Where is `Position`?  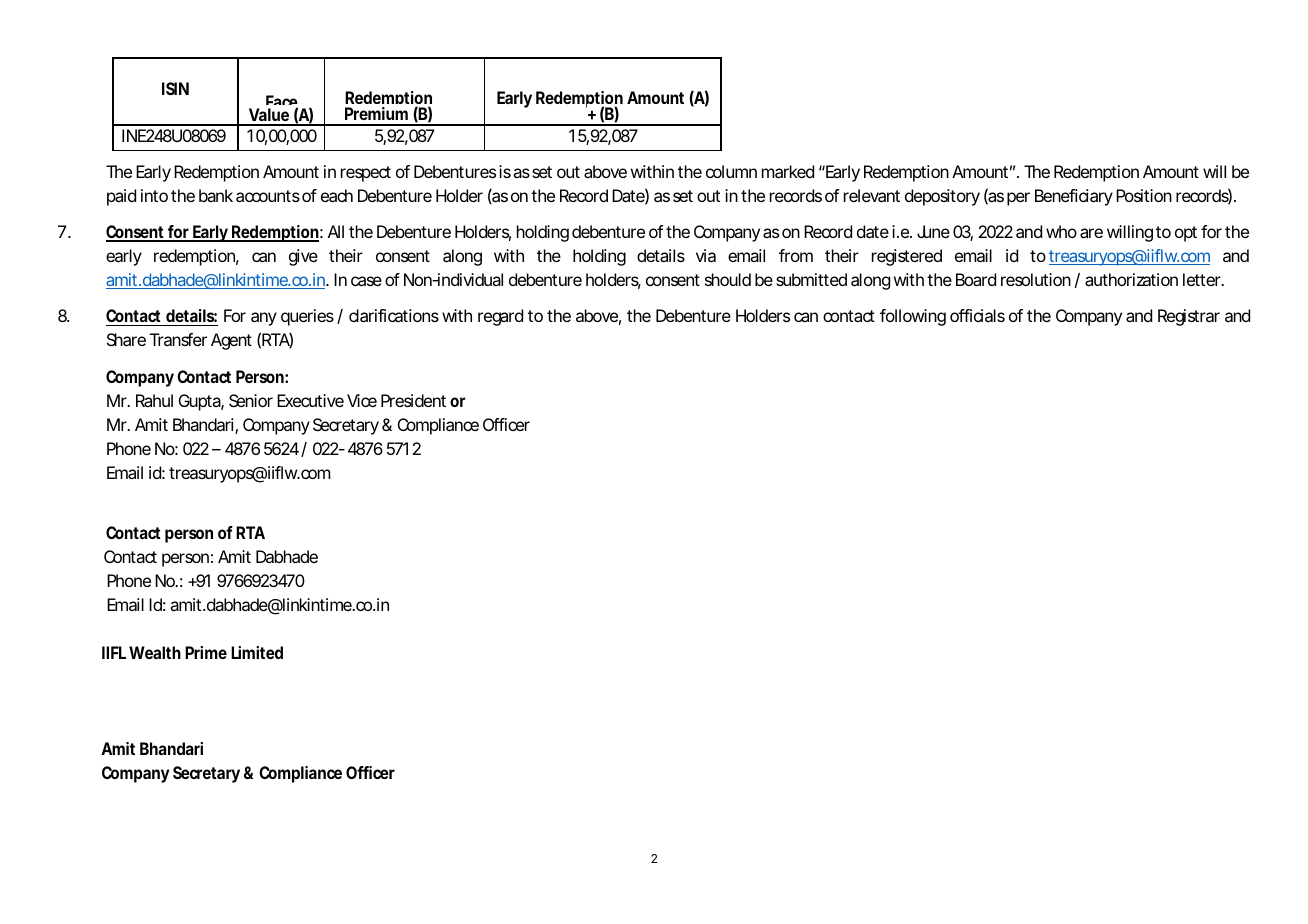 Position is located at coordinates (1144, 195).
